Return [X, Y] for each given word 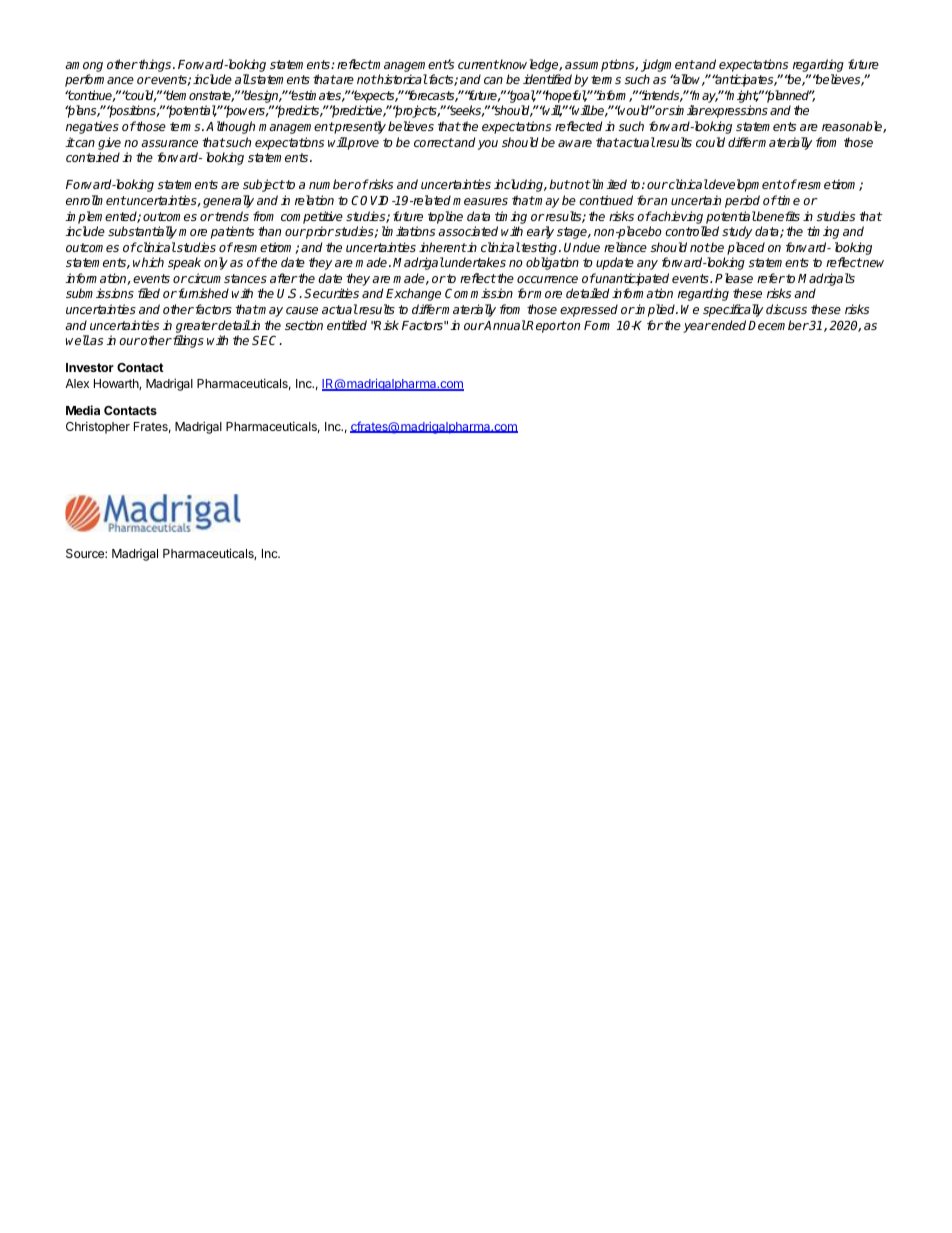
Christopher [98, 427]
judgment [668, 65]
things [155, 65]
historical [402, 79]
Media [83, 410]
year [697, 328]
